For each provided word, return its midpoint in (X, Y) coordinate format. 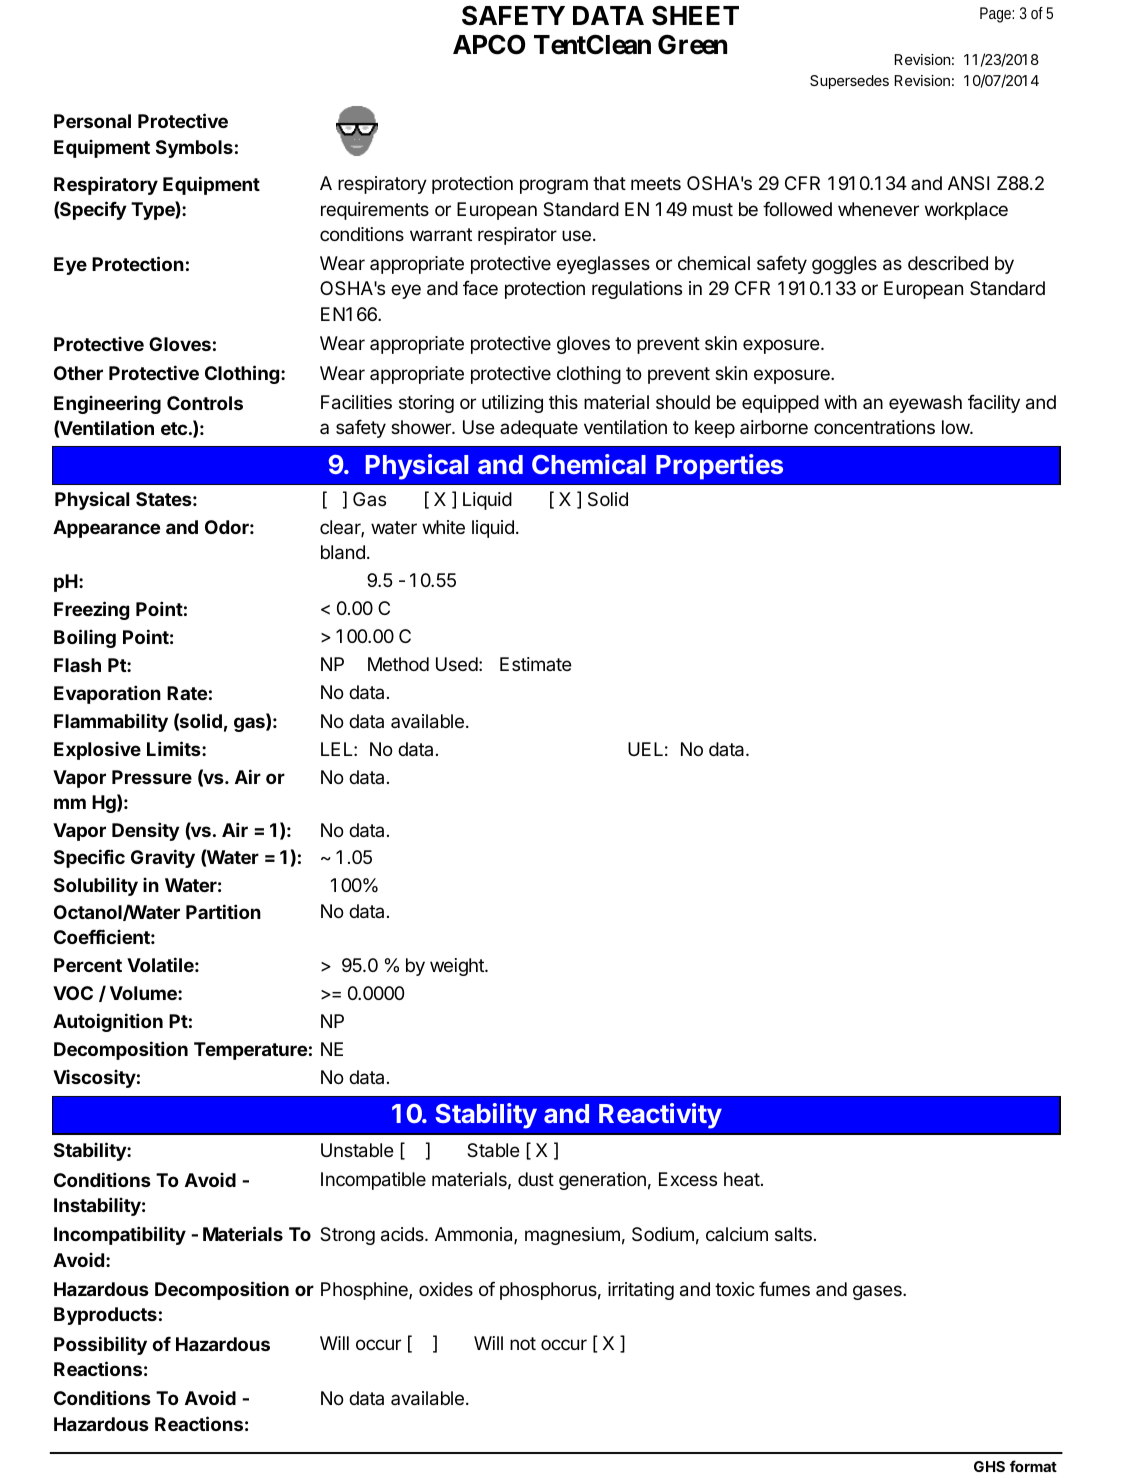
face (480, 288)
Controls (205, 403)
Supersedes (849, 82)
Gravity (163, 858)
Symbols (194, 149)
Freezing (91, 610)
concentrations (874, 427)
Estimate (536, 664)
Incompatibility (120, 1235)
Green (692, 44)
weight (458, 967)
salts (793, 1234)
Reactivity (660, 1116)
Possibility (100, 1345)
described (948, 263)
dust (536, 1179)
